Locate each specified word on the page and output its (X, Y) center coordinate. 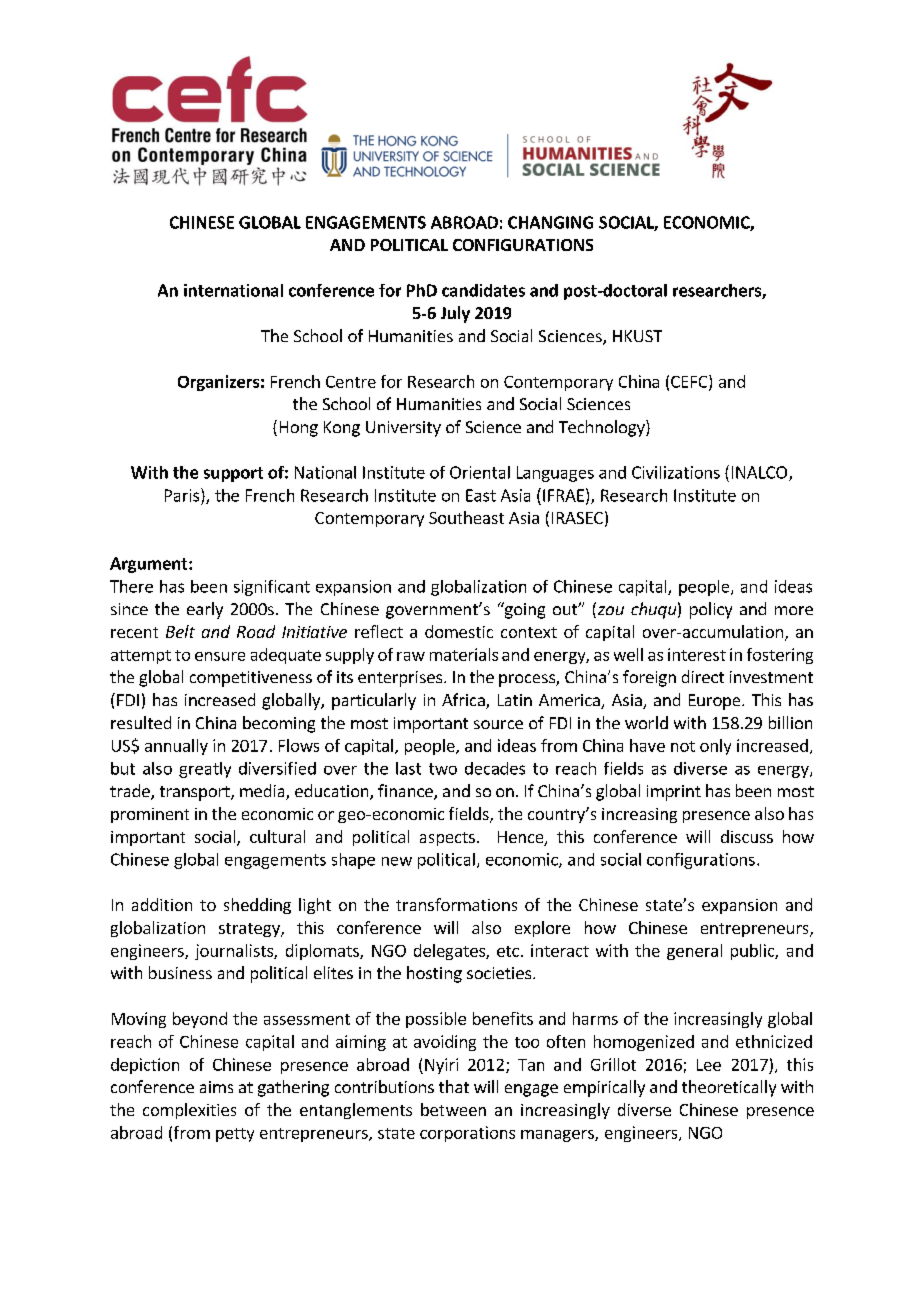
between (453, 1109)
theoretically (729, 1088)
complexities (189, 1111)
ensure (220, 656)
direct (703, 676)
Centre (351, 382)
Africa (464, 701)
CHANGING (550, 222)
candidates (483, 290)
